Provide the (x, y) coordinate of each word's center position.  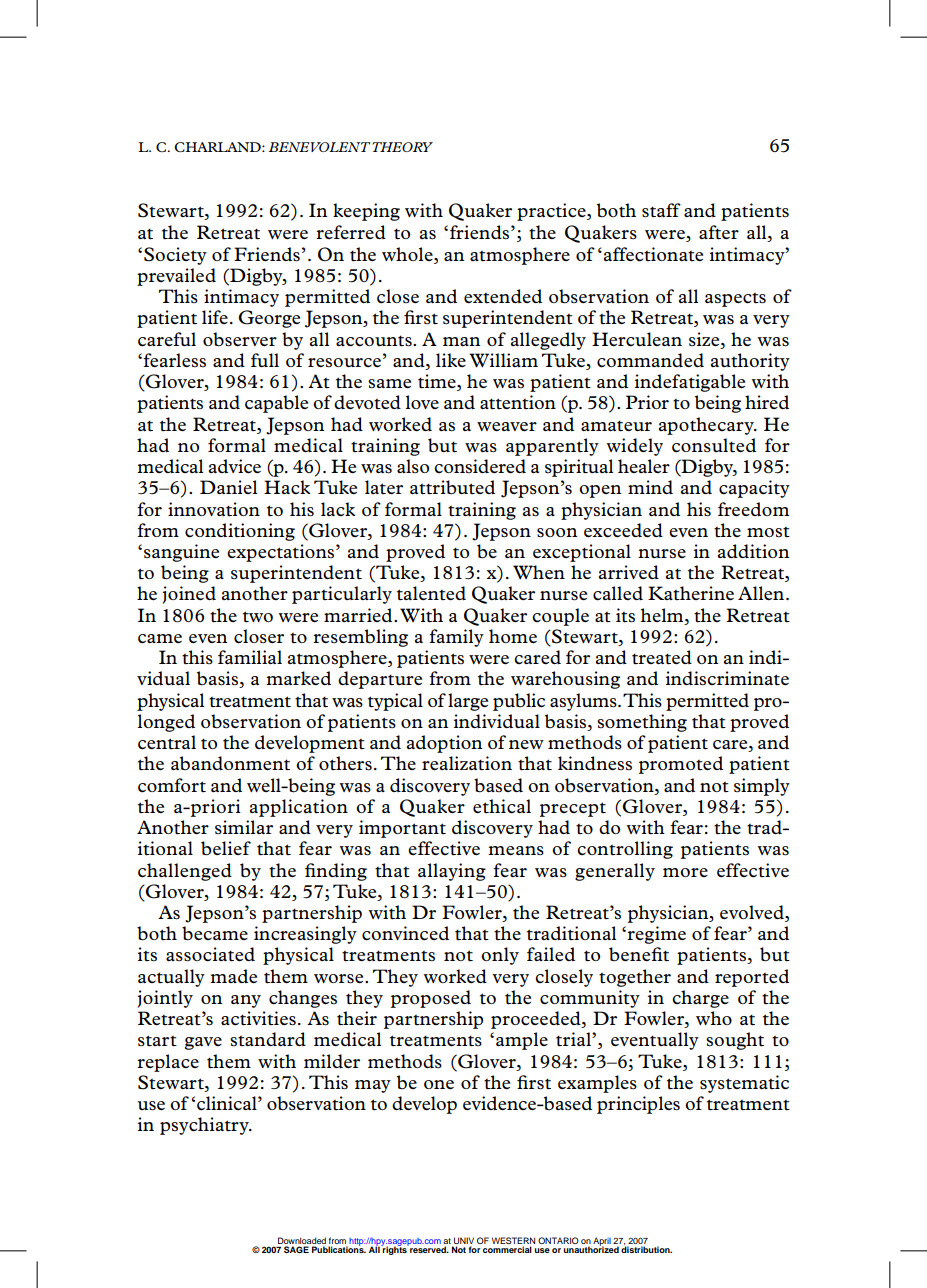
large (468, 702)
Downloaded (302, 1240)
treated (662, 657)
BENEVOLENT (321, 147)
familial (250, 657)
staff (661, 210)
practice (552, 212)
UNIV (464, 1240)
